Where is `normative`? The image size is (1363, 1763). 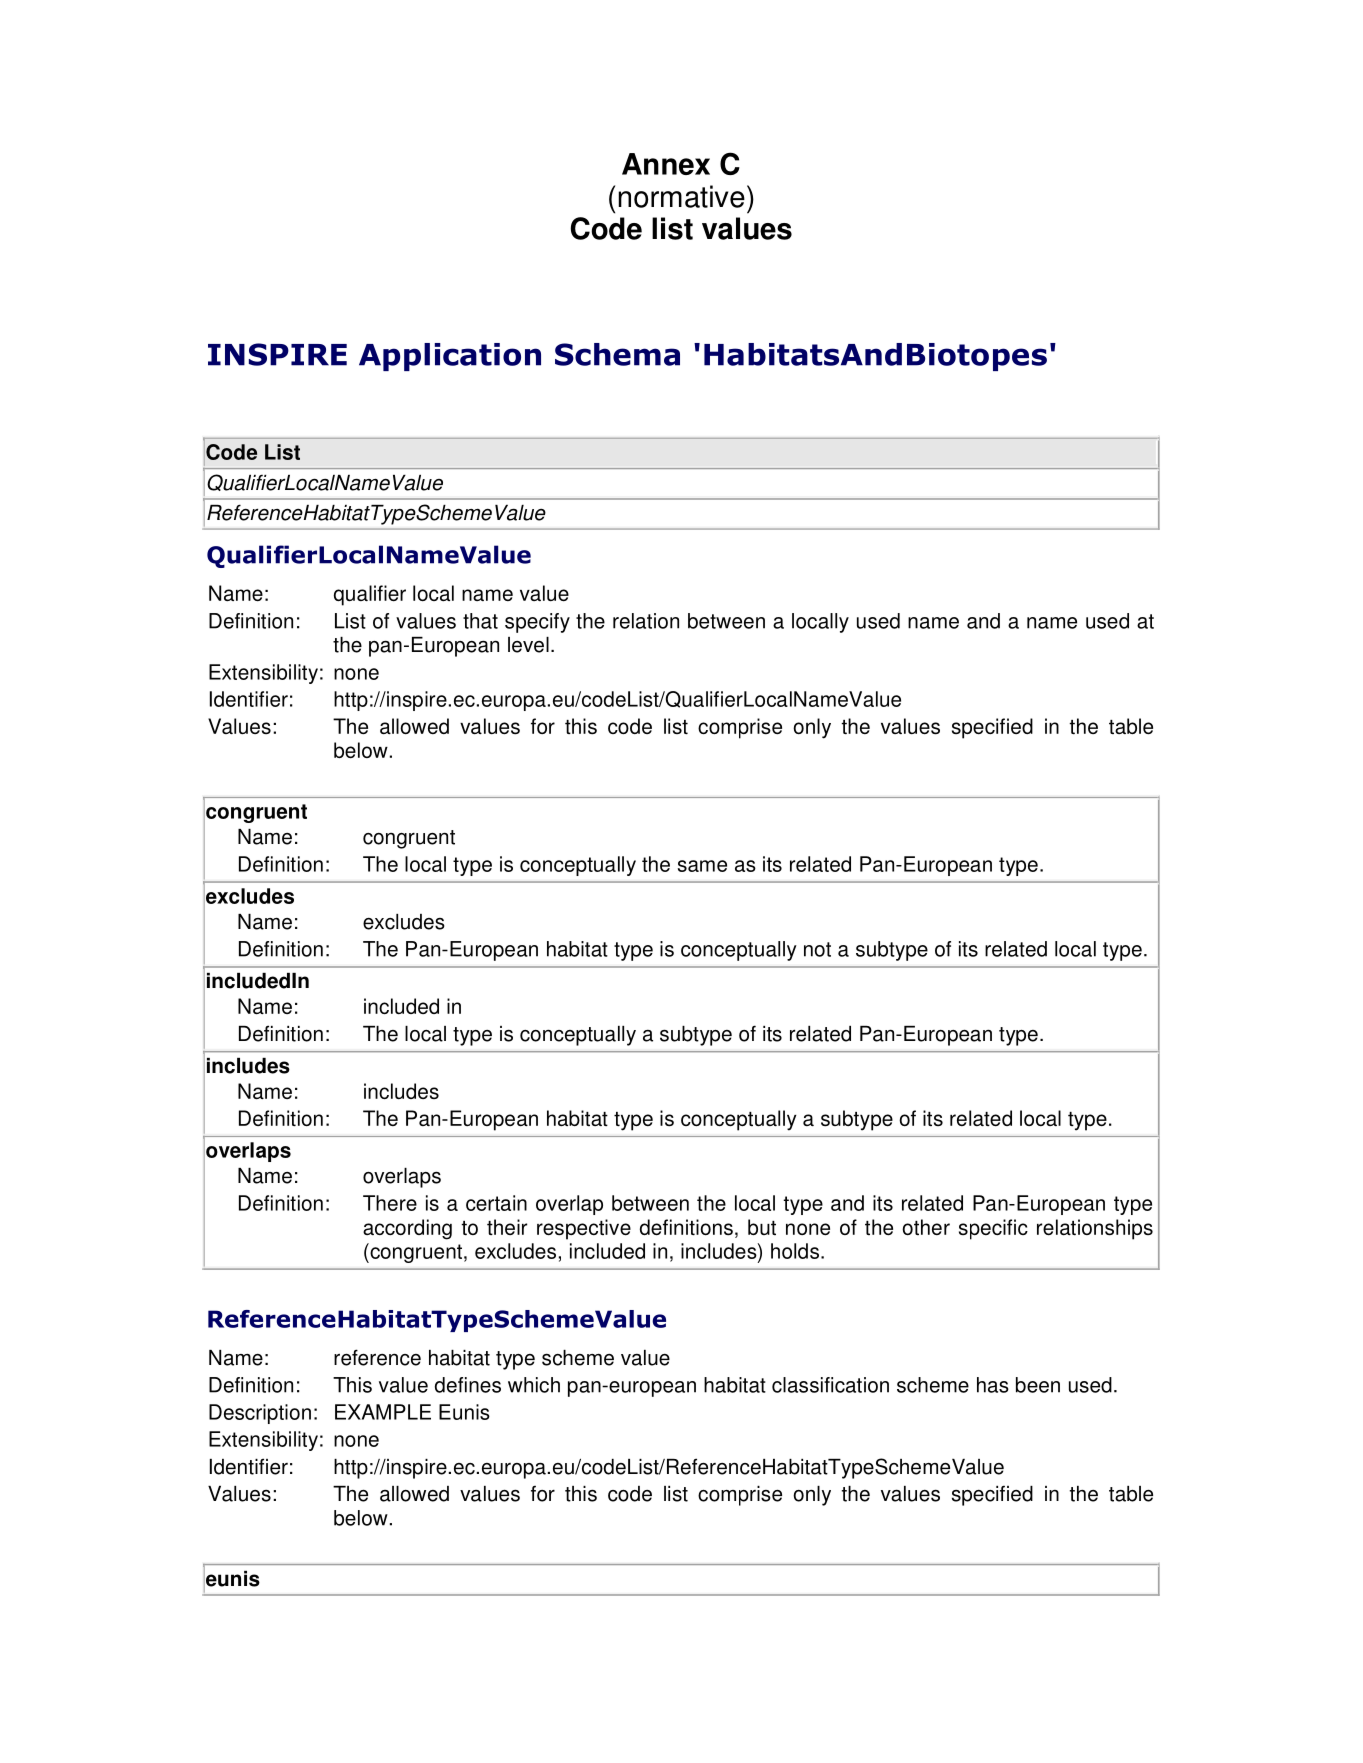 normative is located at coordinates (681, 196).
